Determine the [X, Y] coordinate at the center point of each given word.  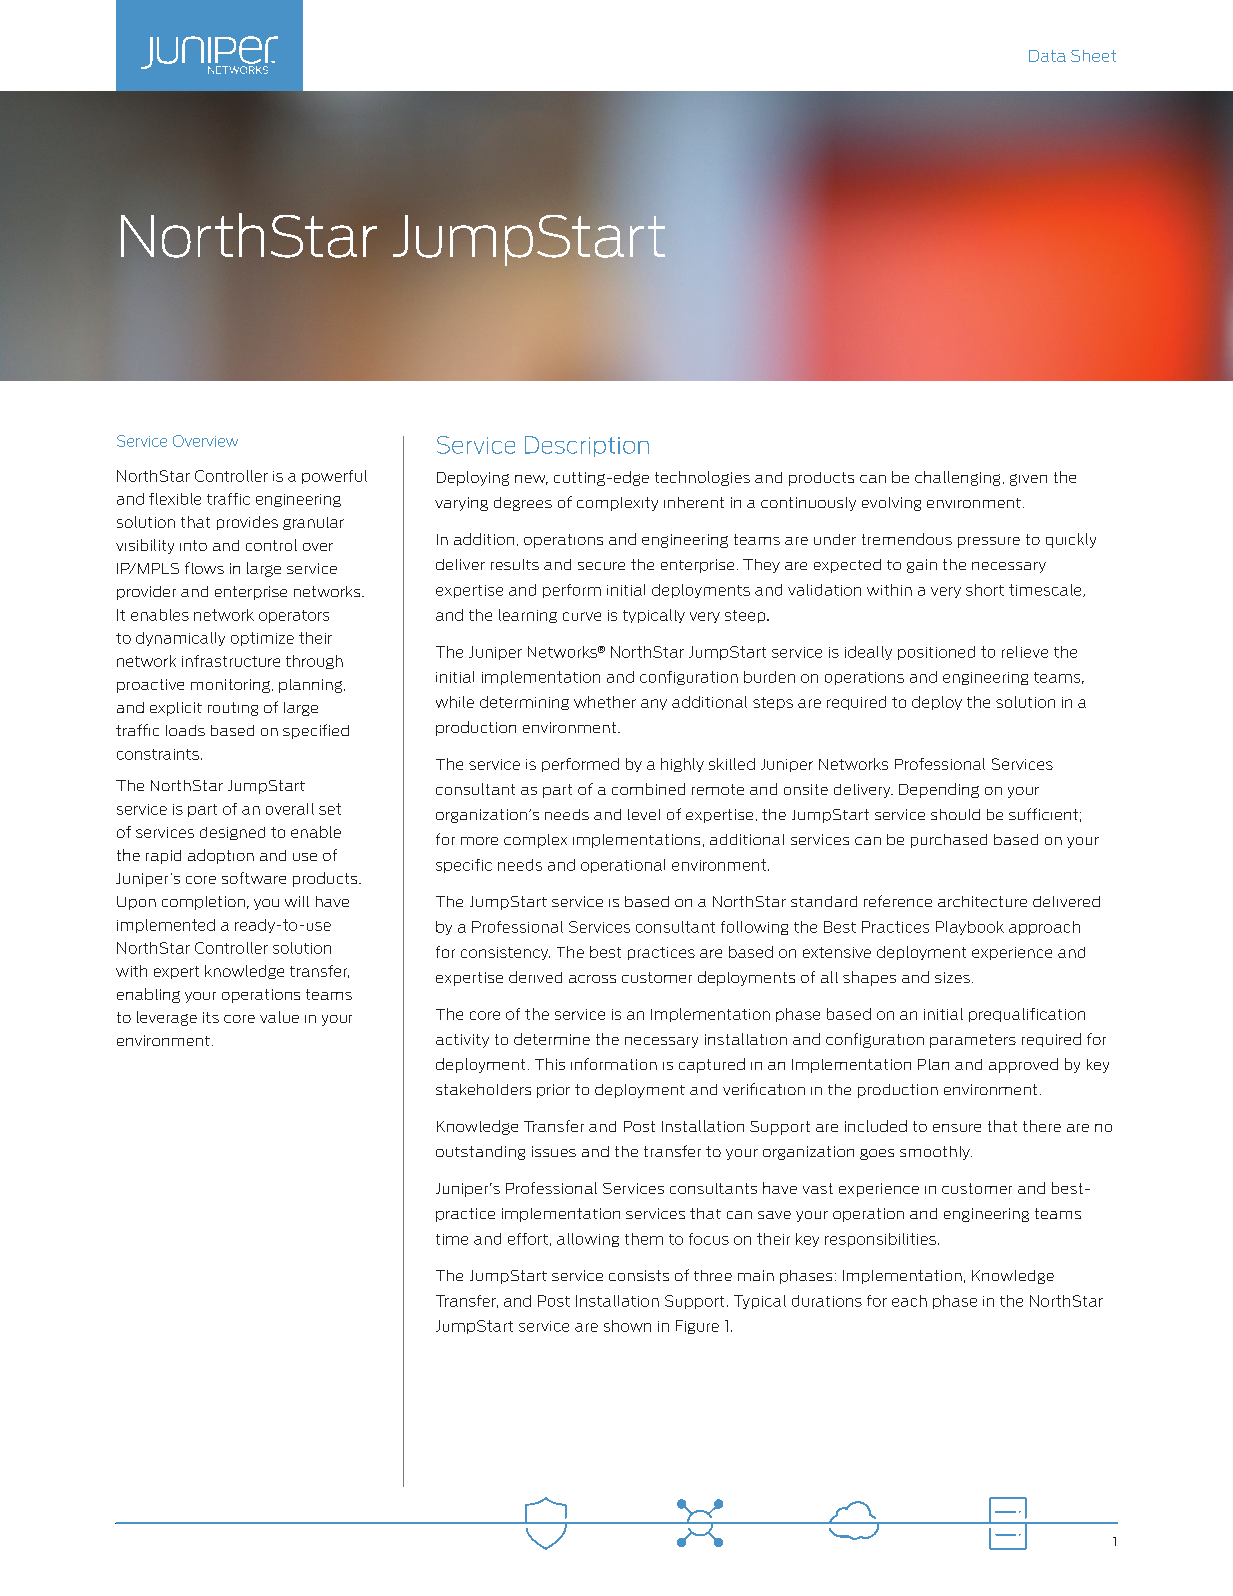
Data [1047, 56]
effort [528, 1239]
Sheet [1093, 56]
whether [605, 702]
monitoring [230, 686]
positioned [936, 653]
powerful [334, 477]
